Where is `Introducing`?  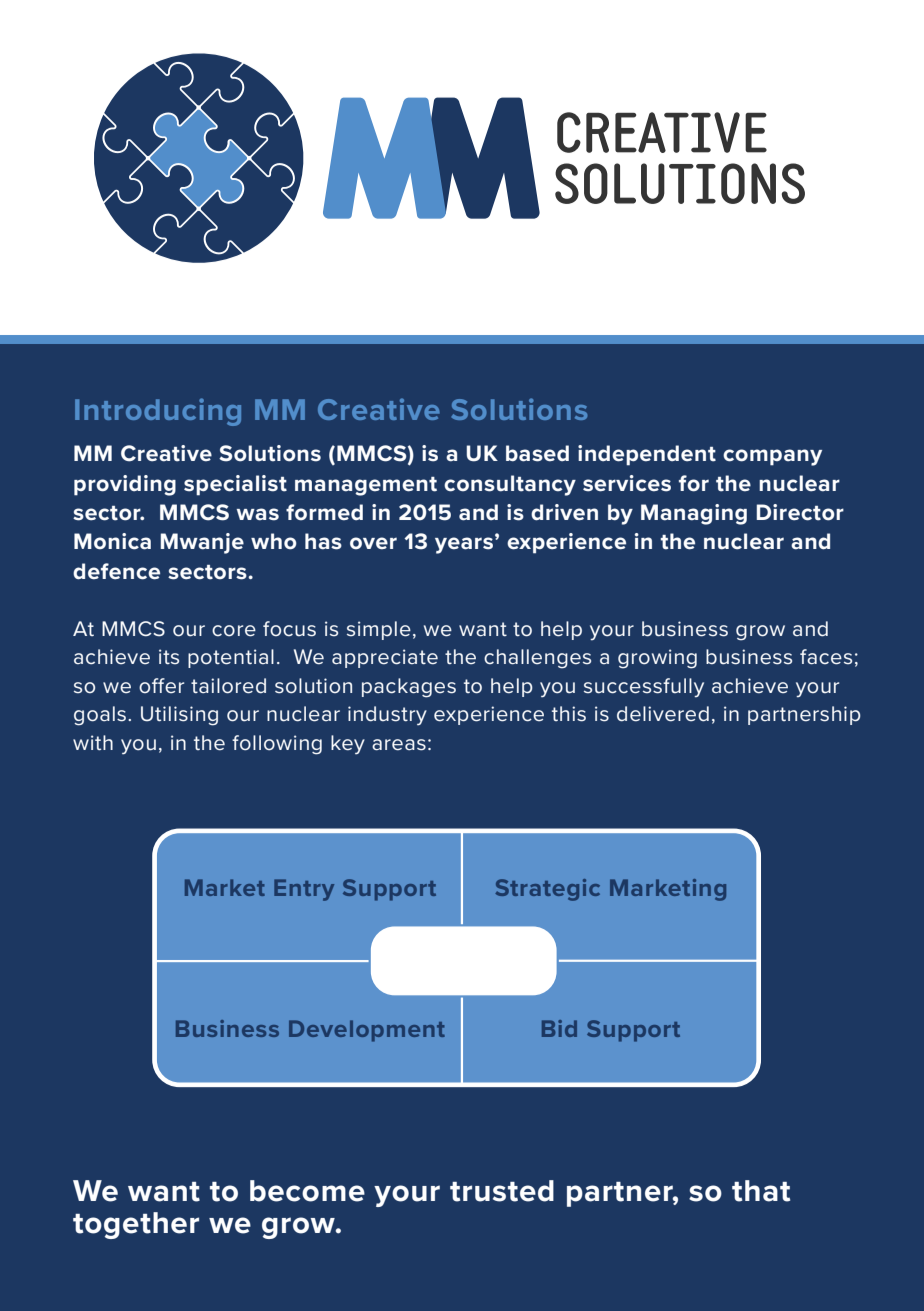
Introducing is located at coordinates (158, 412).
